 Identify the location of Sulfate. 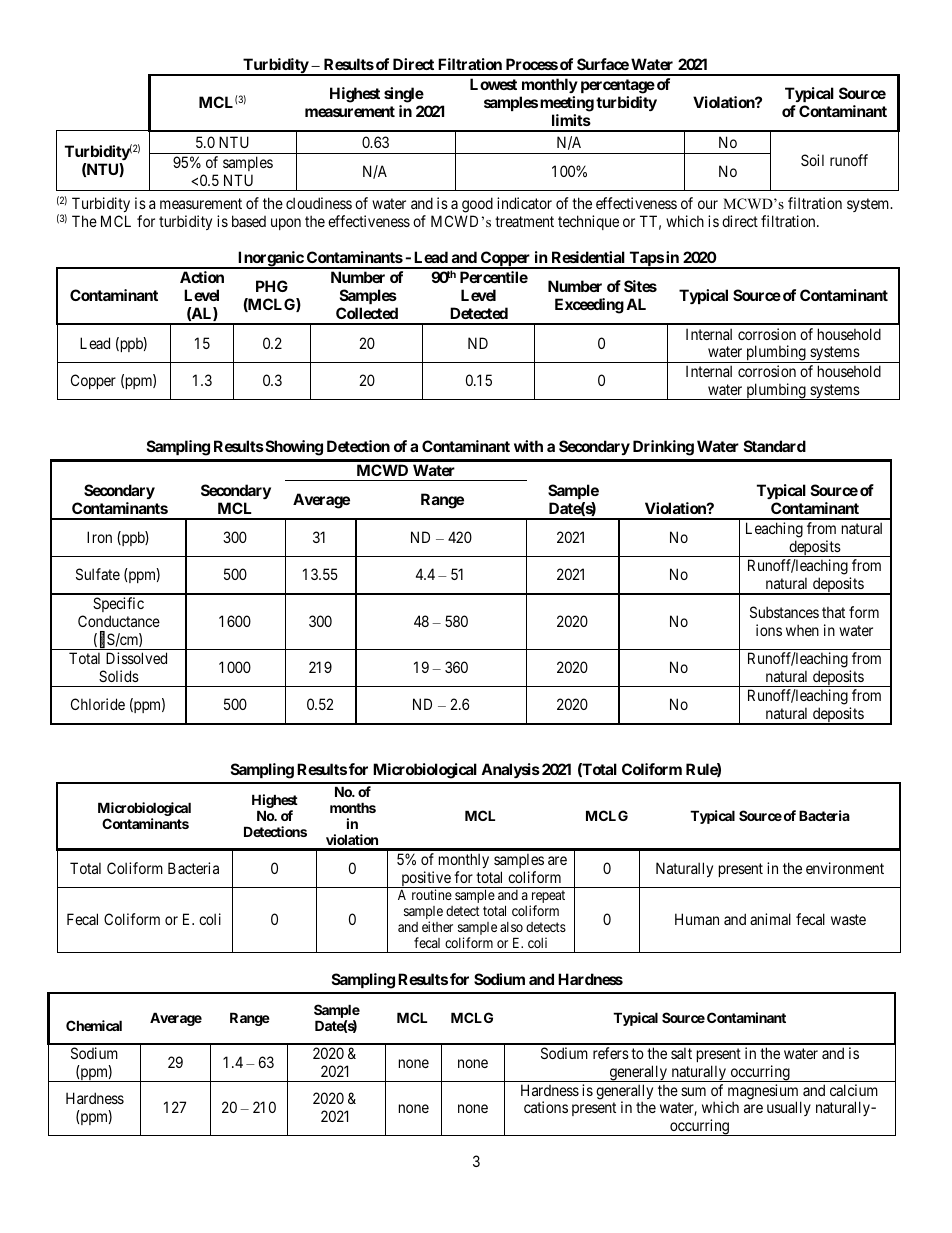
(98, 574).
